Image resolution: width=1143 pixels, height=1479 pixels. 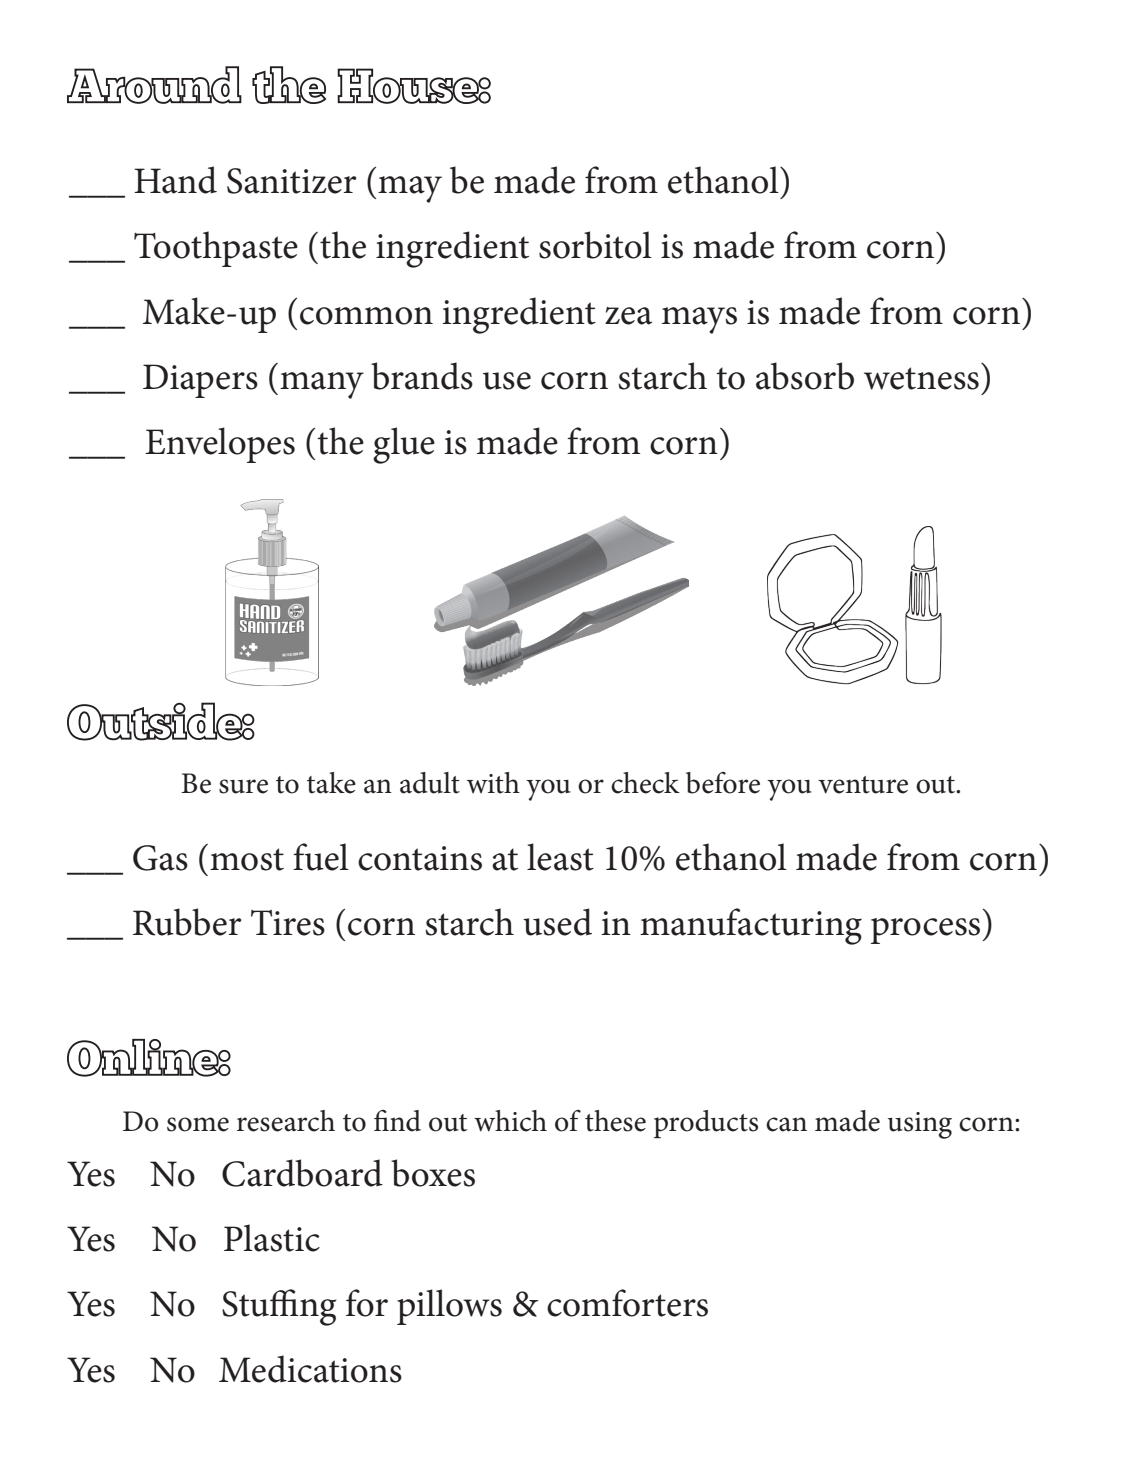 I want to click on can, so click(x=786, y=1124).
